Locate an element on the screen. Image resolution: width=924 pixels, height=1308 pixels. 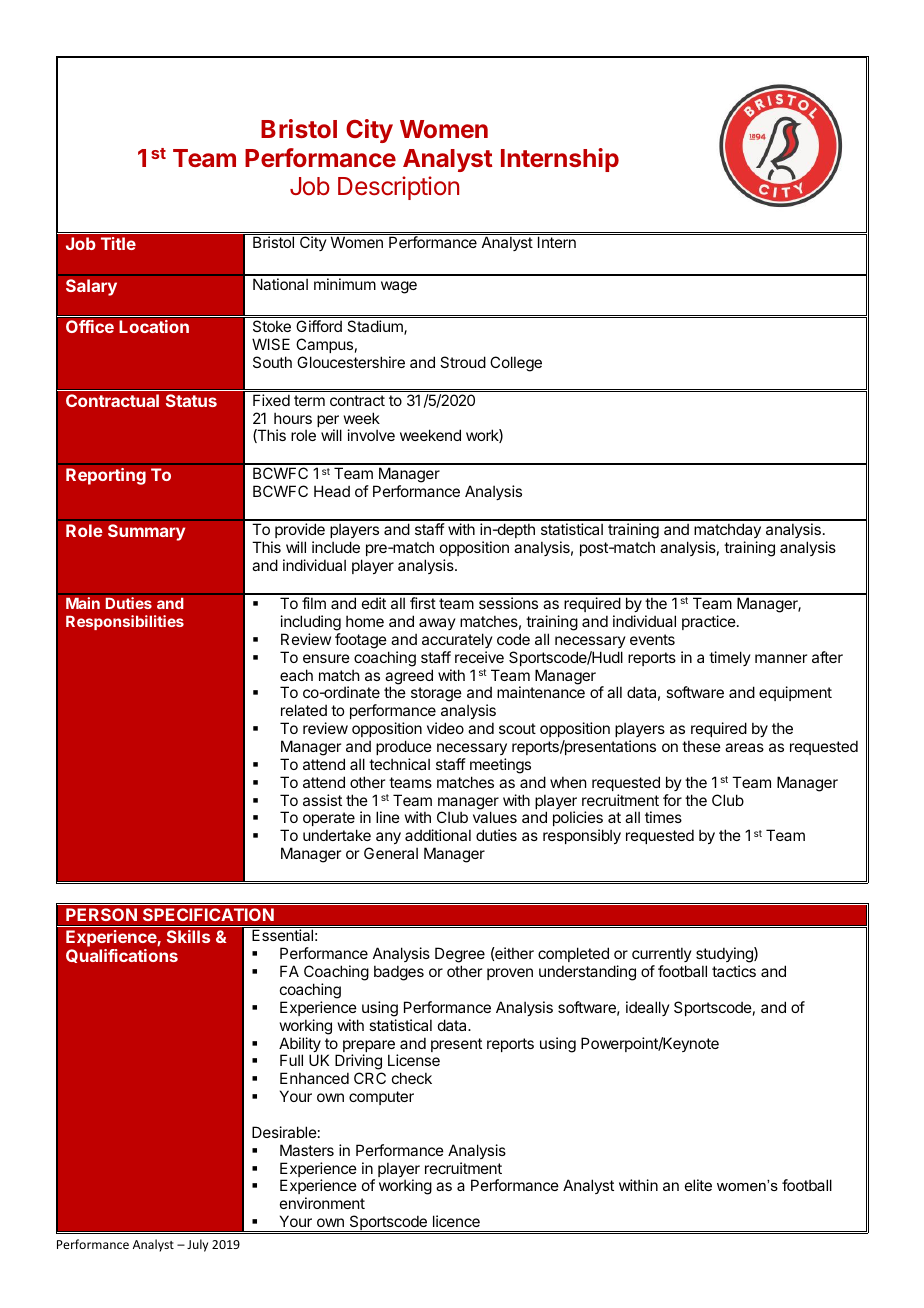
elite is located at coordinates (698, 1185).
